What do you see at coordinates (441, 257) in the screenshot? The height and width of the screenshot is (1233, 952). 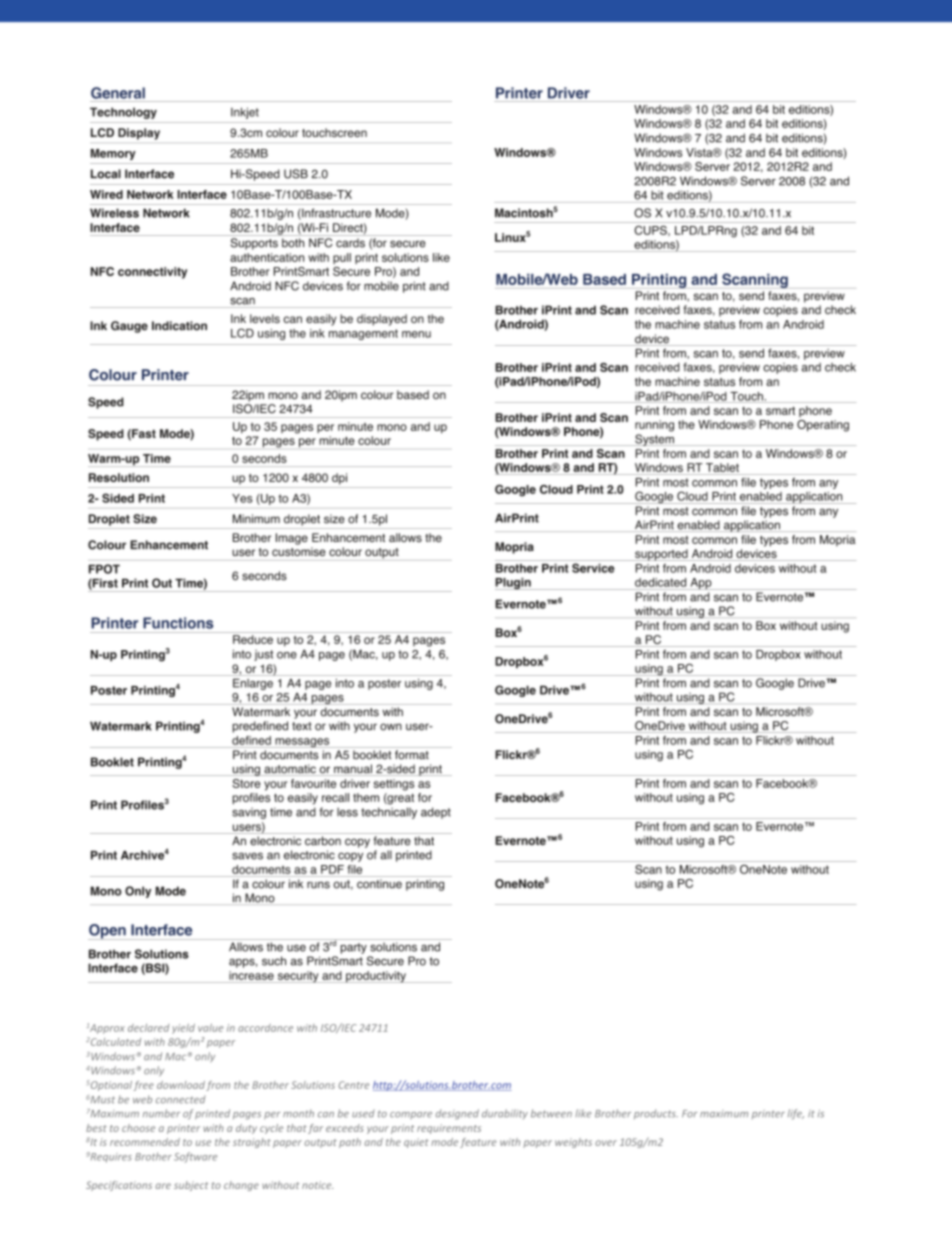 I see `like` at bounding box center [441, 257].
